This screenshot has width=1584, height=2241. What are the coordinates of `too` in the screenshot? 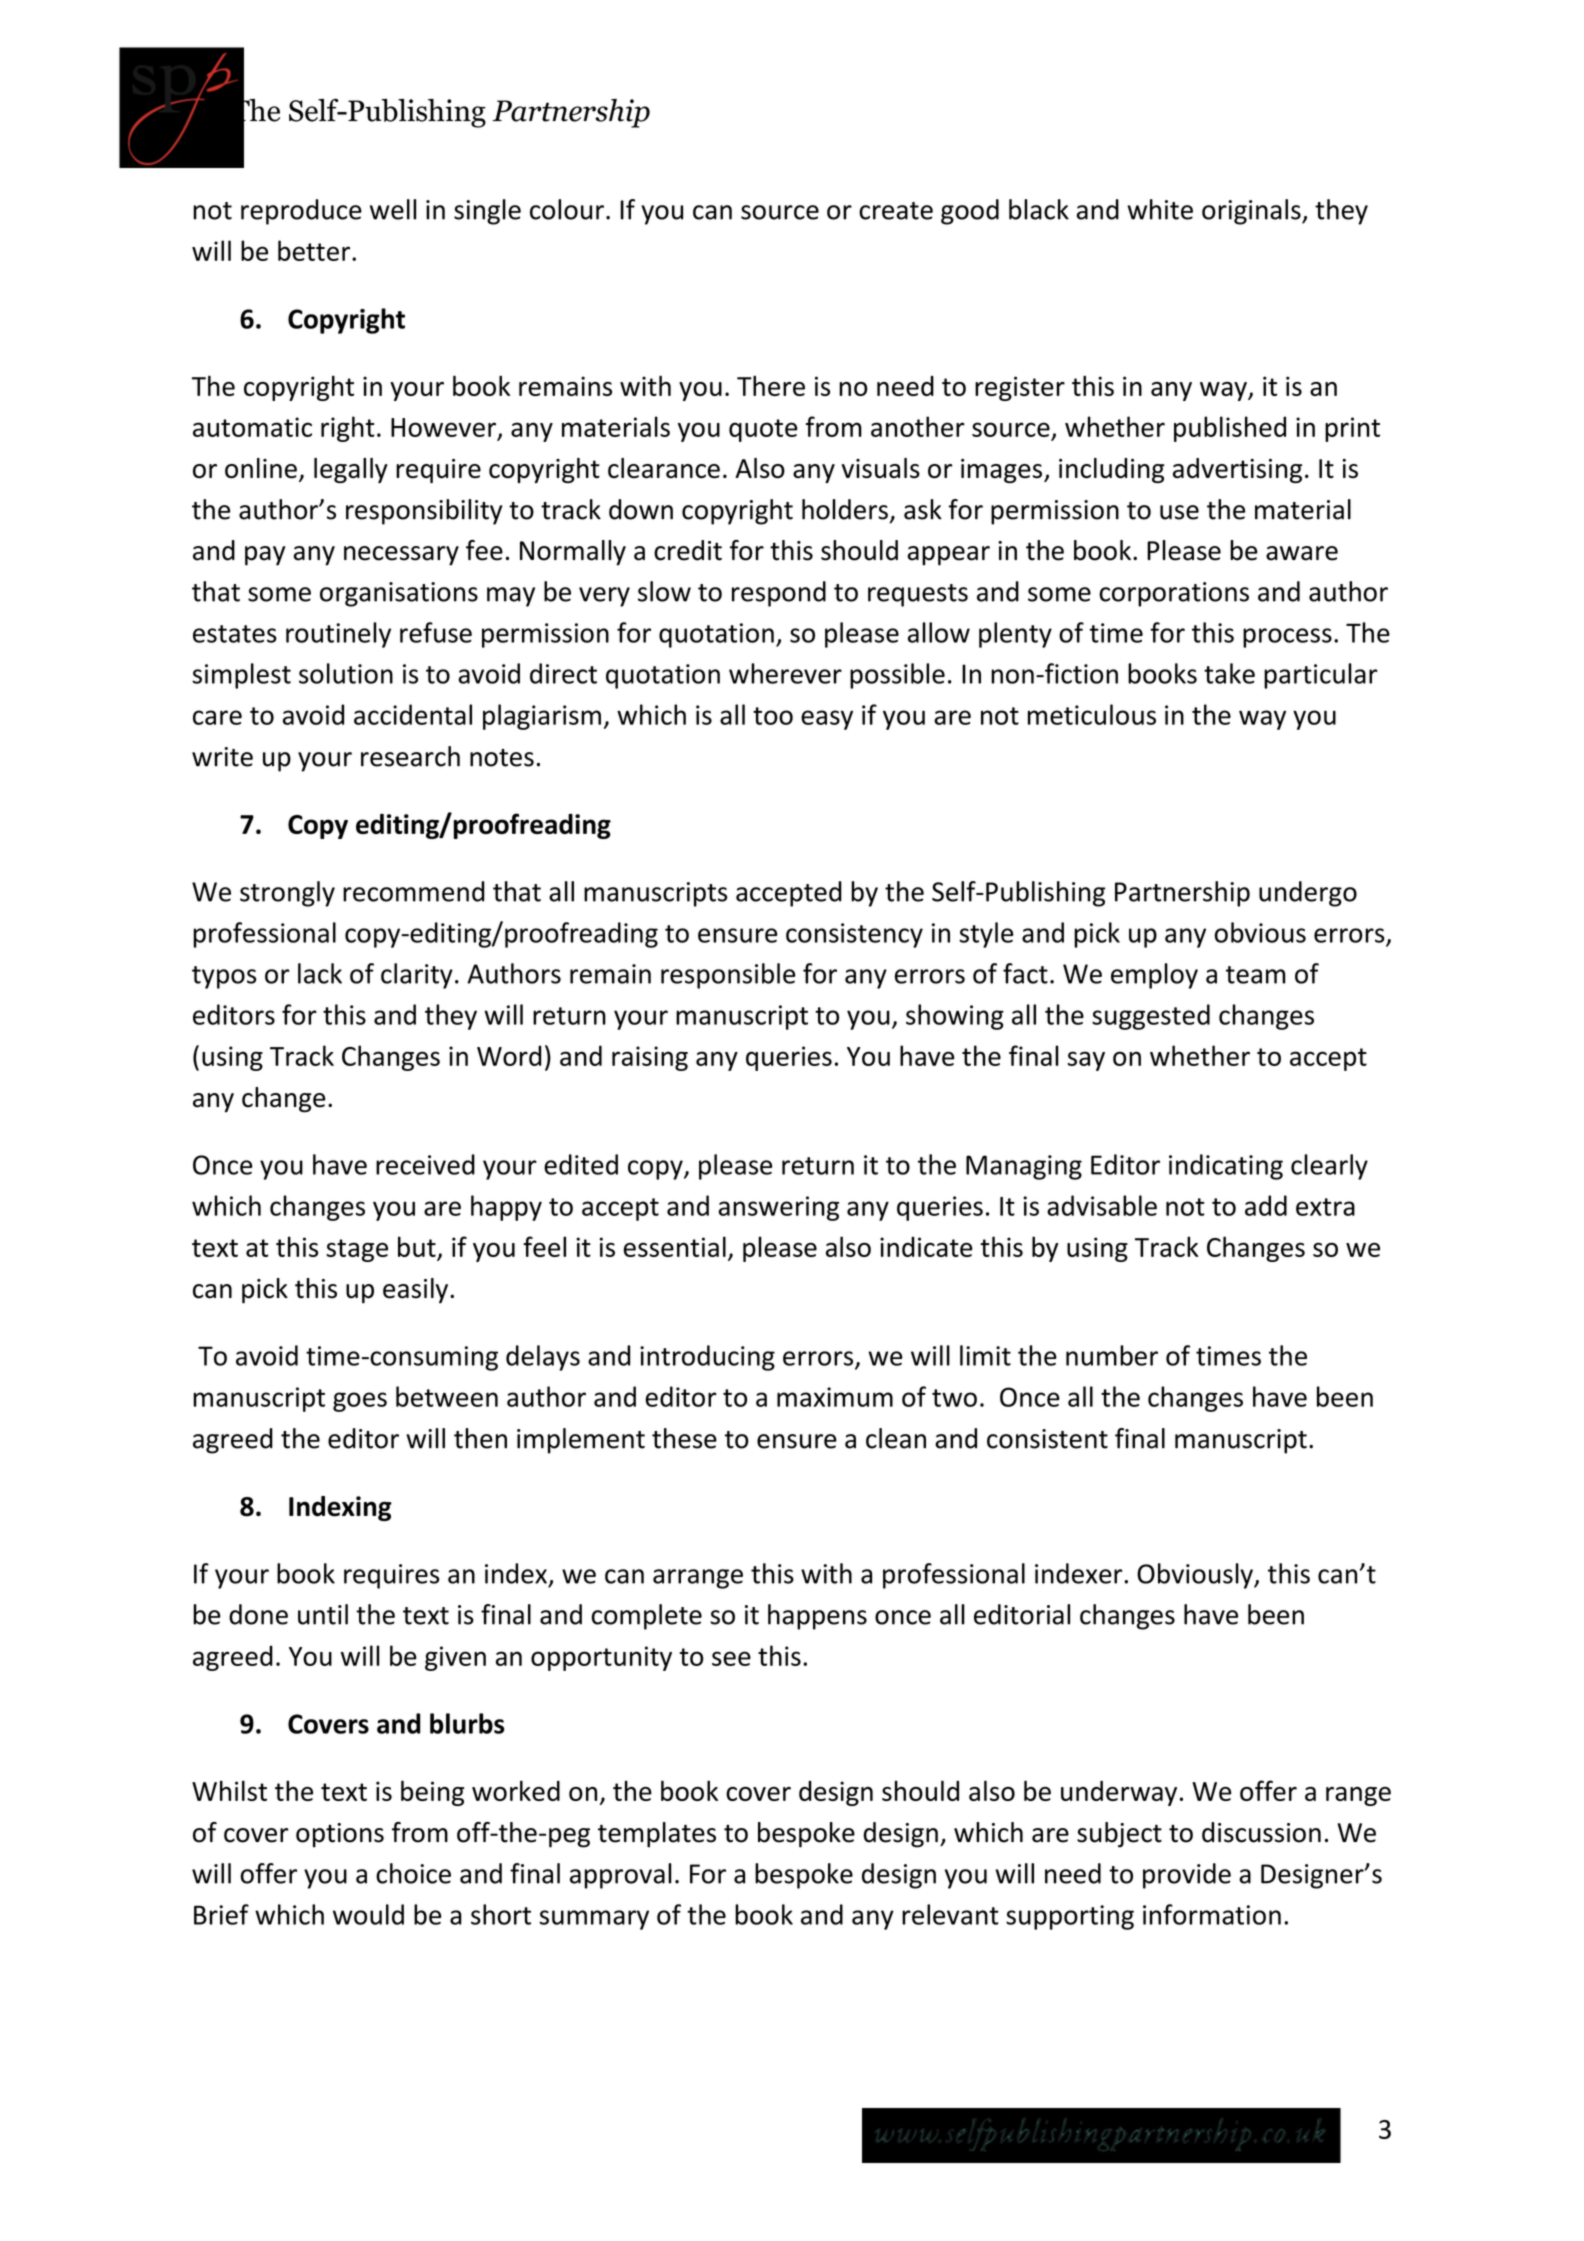 It's located at (773, 716).
